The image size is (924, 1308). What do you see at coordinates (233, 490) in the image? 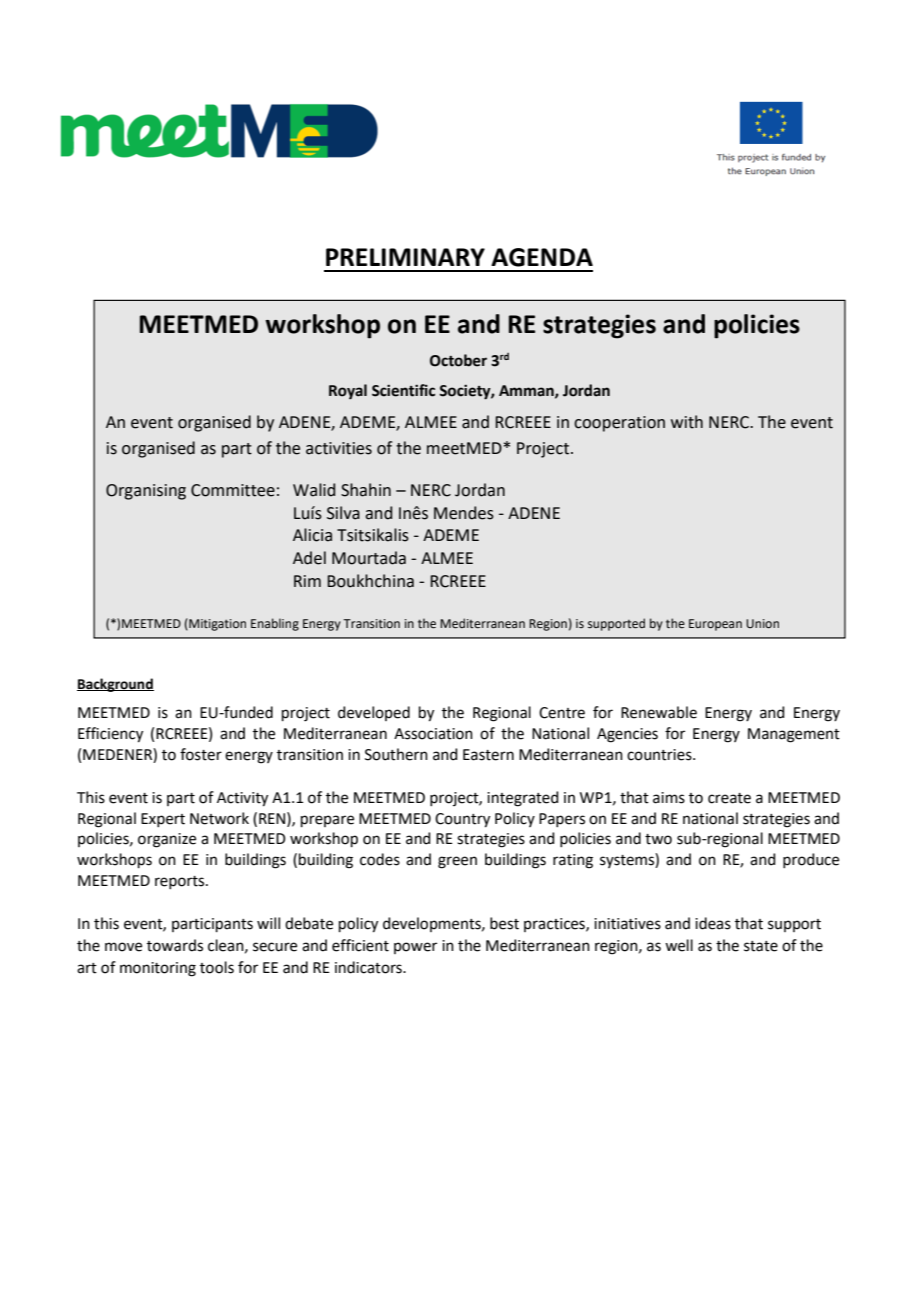
I see `Committee` at bounding box center [233, 490].
